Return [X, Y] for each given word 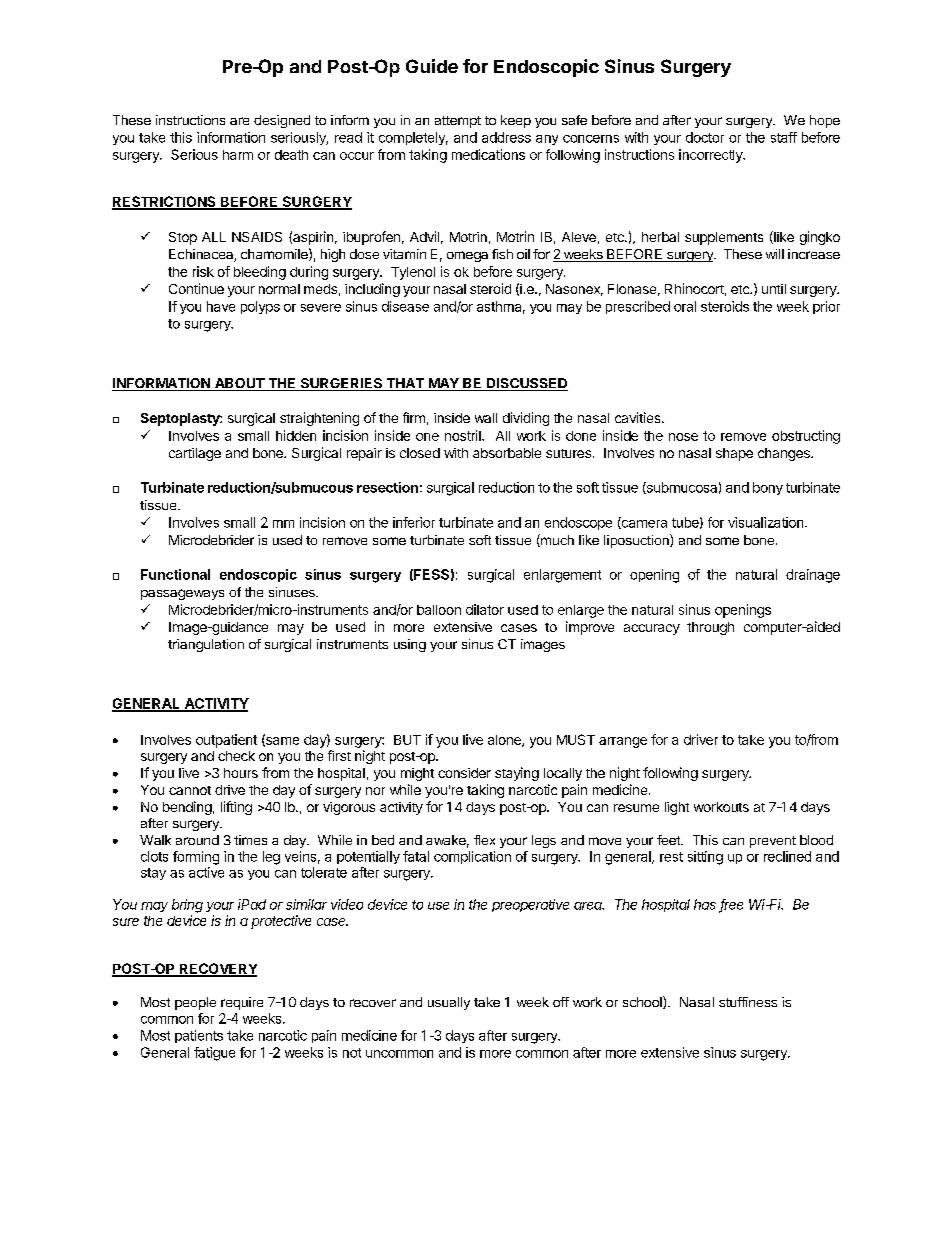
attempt [458, 122]
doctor [705, 137]
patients [199, 1036]
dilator [485, 609]
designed [282, 121]
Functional [175, 574]
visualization [765, 522]
